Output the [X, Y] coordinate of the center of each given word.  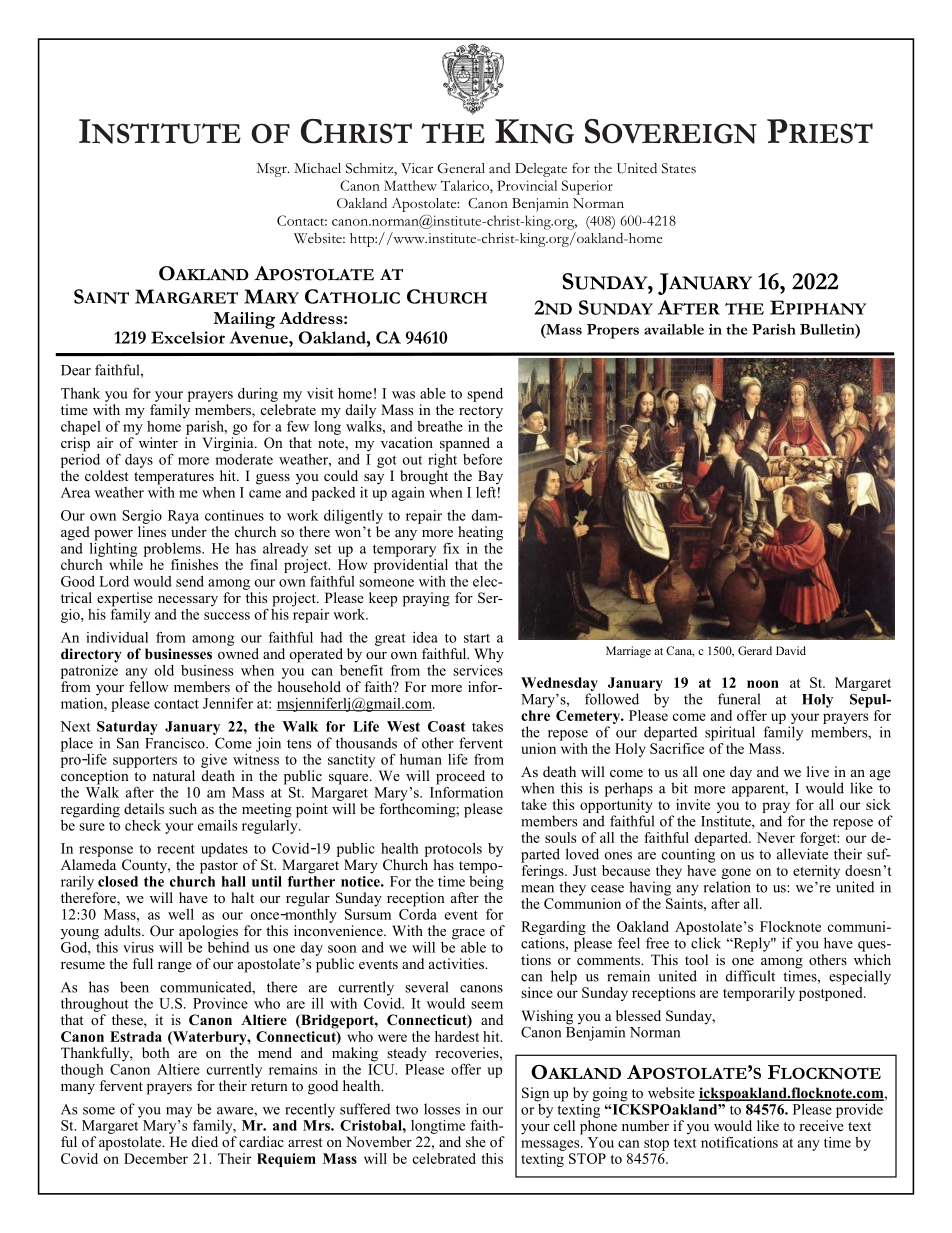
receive [821, 1125]
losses [442, 1109]
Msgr [273, 170]
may [179, 1112]
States [679, 168]
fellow [149, 686]
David [791, 650]
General [461, 168]
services [478, 669]
